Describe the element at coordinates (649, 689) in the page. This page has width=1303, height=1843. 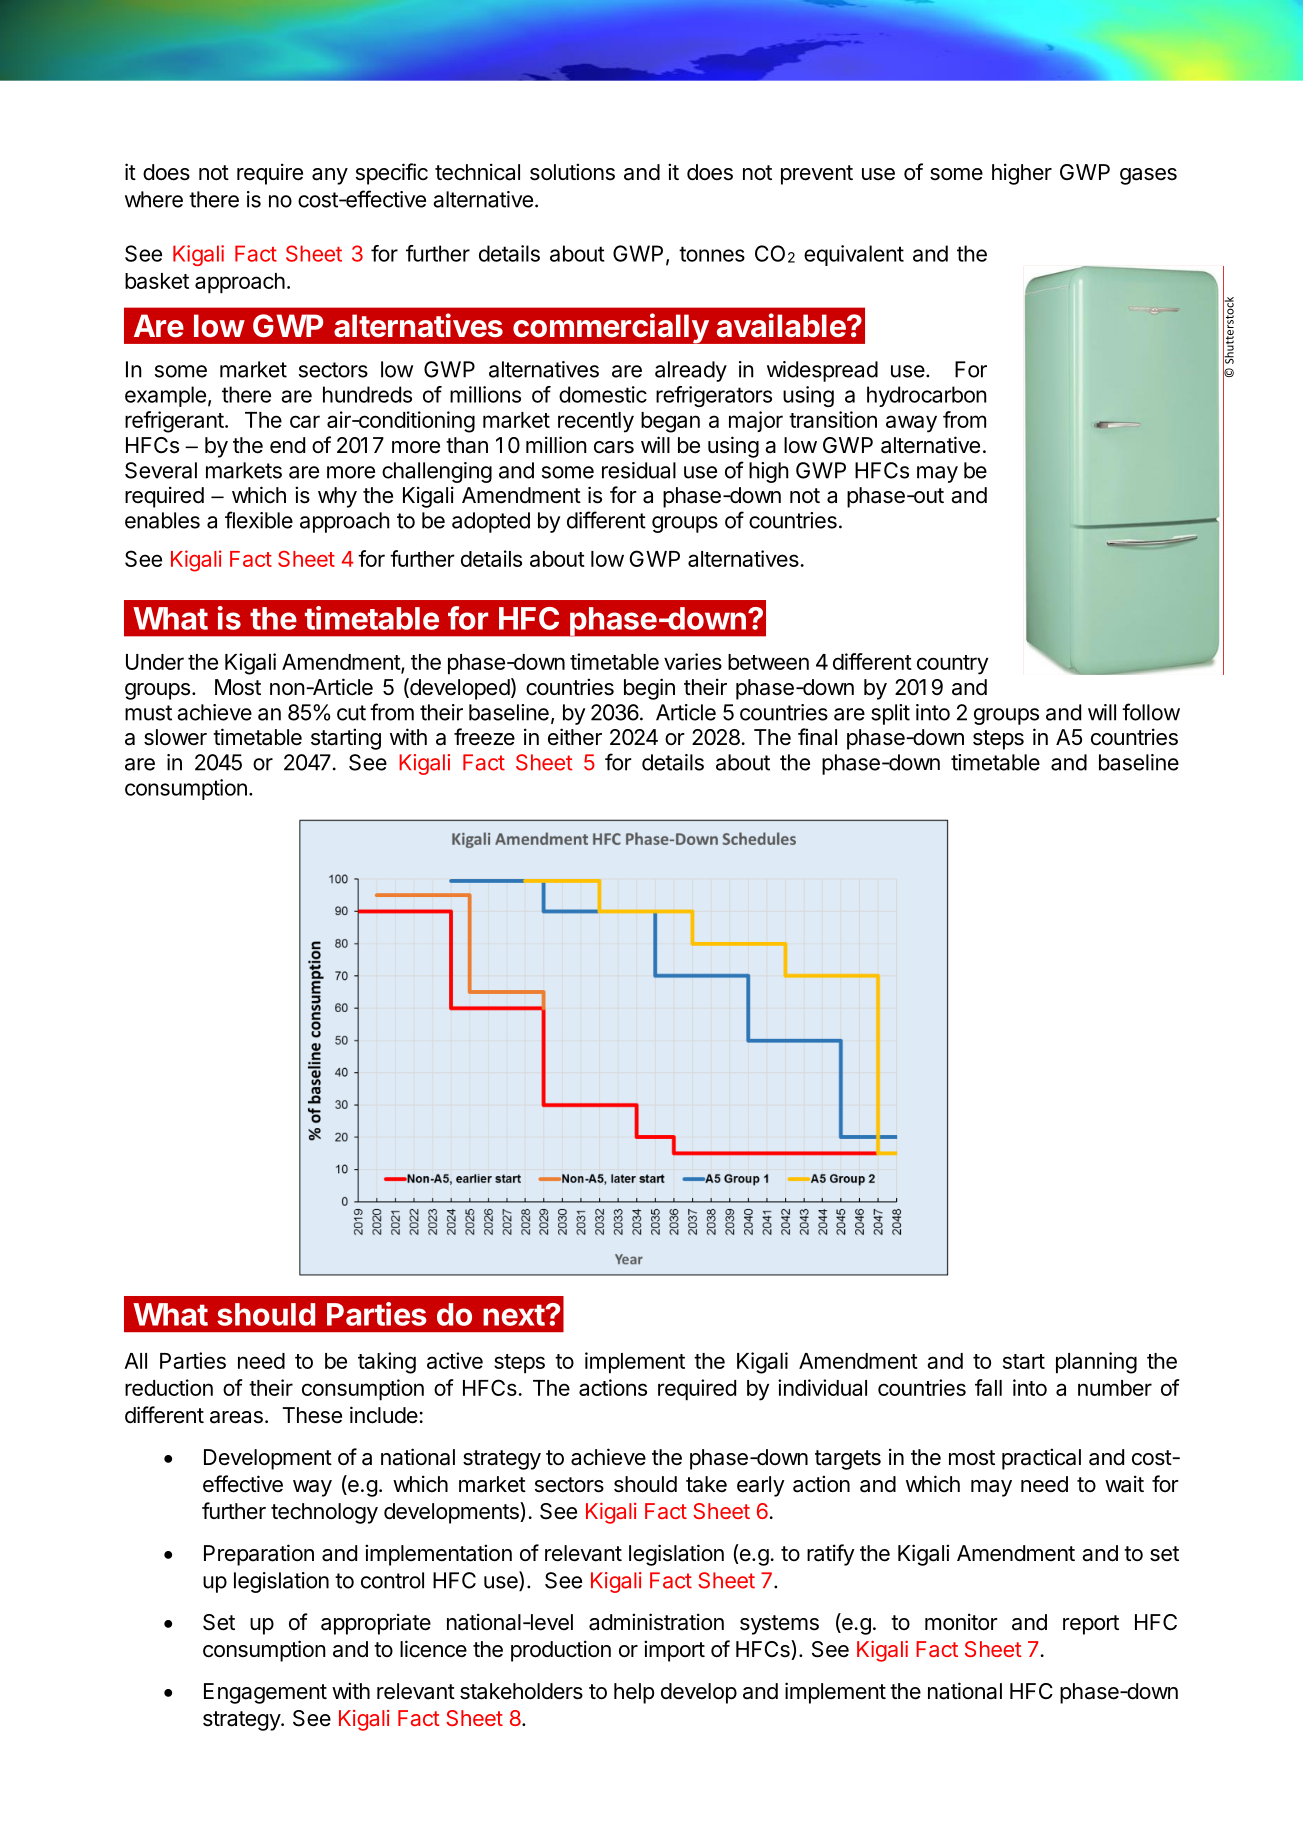
I see `begin` at that location.
